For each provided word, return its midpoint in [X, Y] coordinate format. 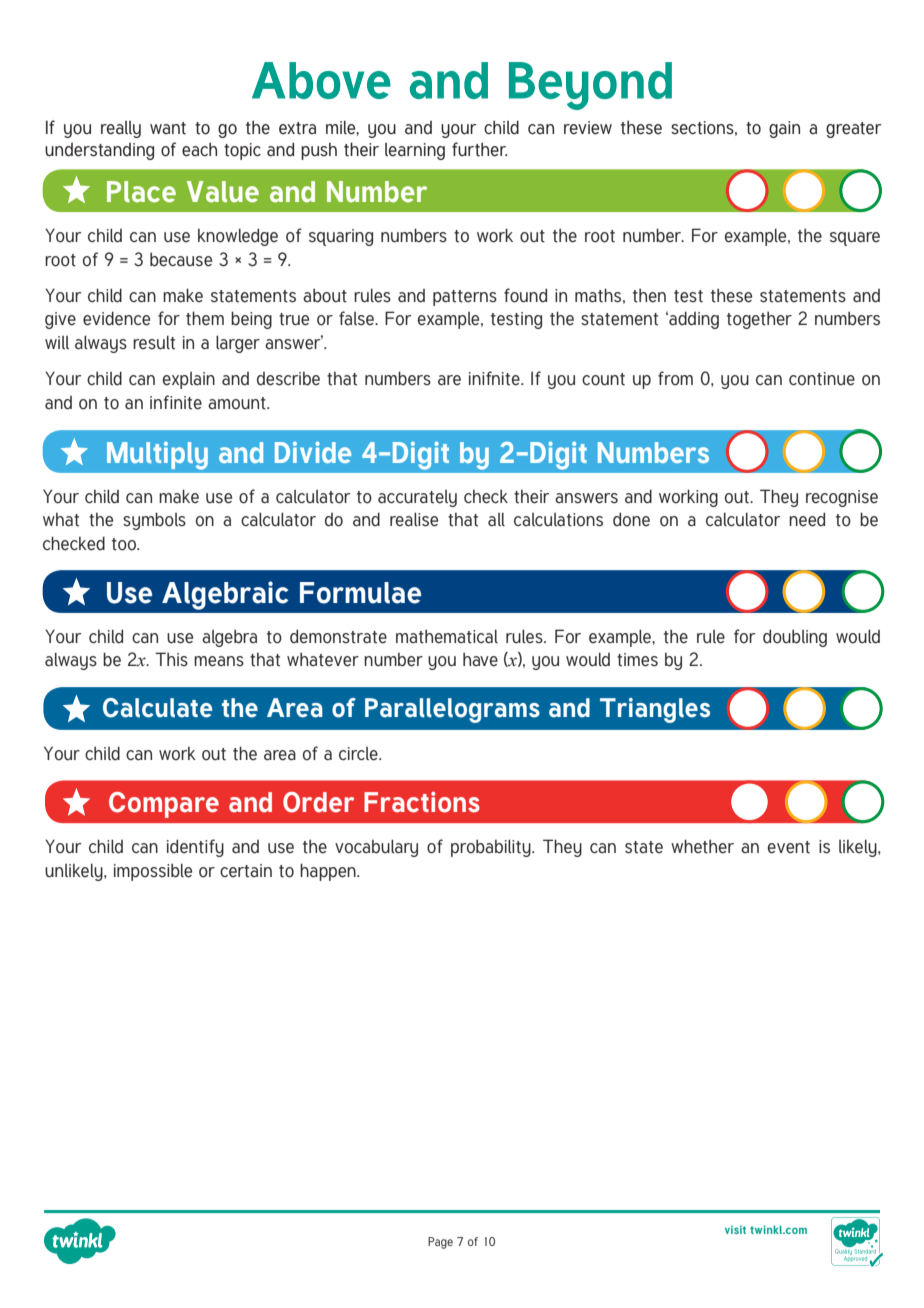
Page [440, 1243]
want [168, 128]
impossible [153, 872]
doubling [795, 638]
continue [822, 379]
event [789, 847]
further [480, 149]
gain [784, 129]
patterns [465, 298]
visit [735, 1229]
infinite [176, 402]
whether [702, 846]
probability [492, 848]
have [480, 659]
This [171, 659]
